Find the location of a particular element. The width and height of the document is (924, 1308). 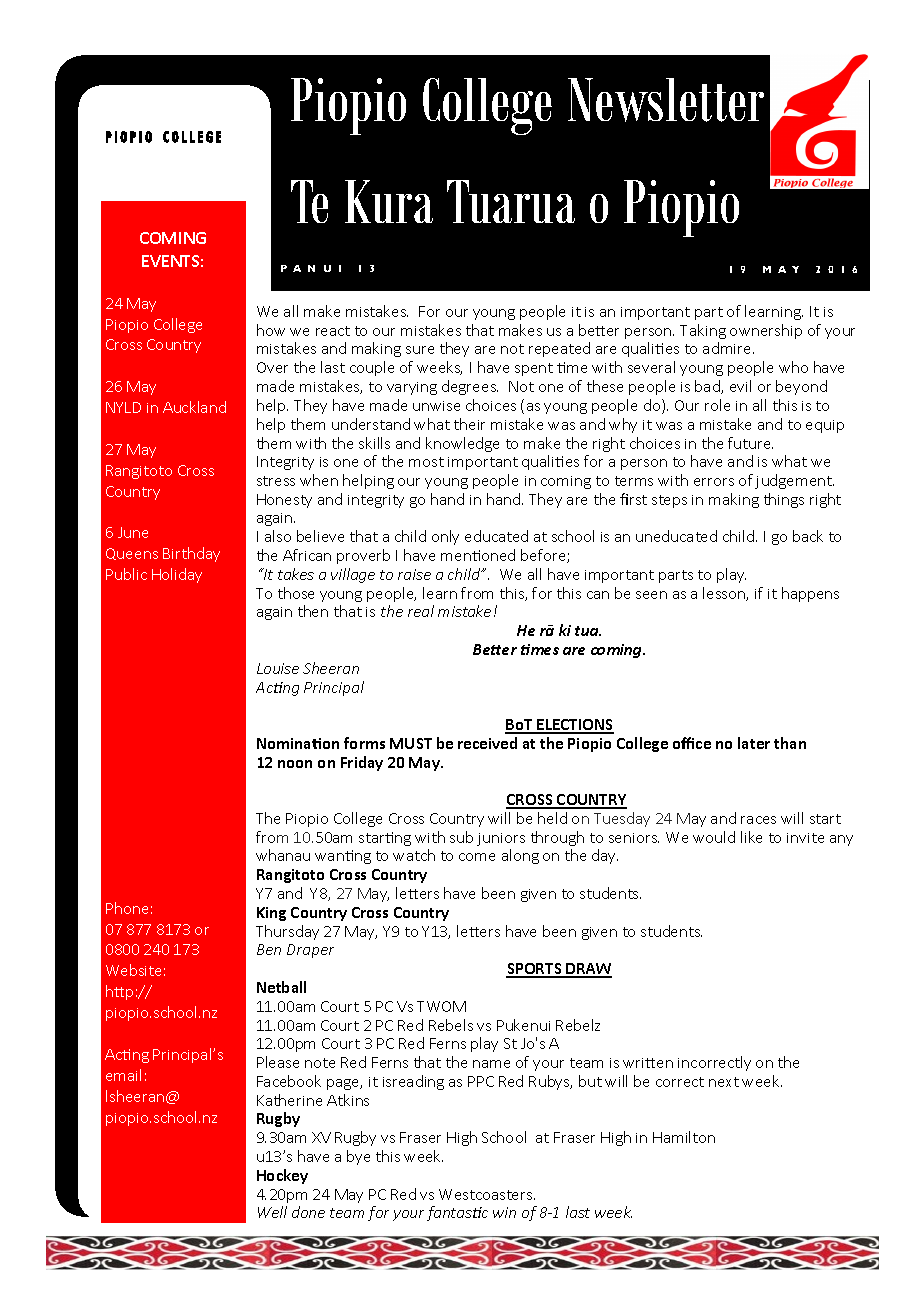

how is located at coordinates (271, 330).
